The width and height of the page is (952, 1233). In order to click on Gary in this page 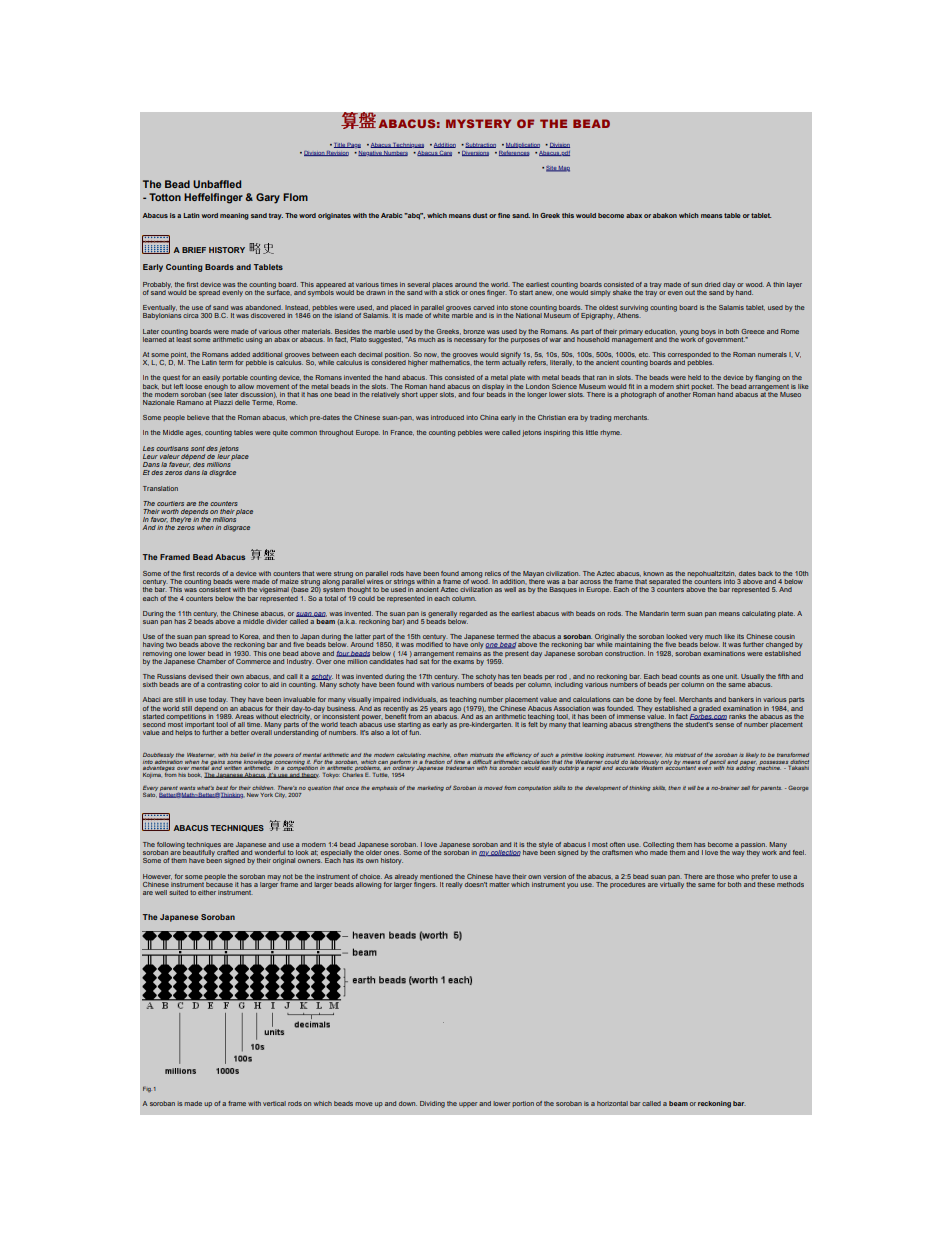, I will do `click(268, 198)`.
